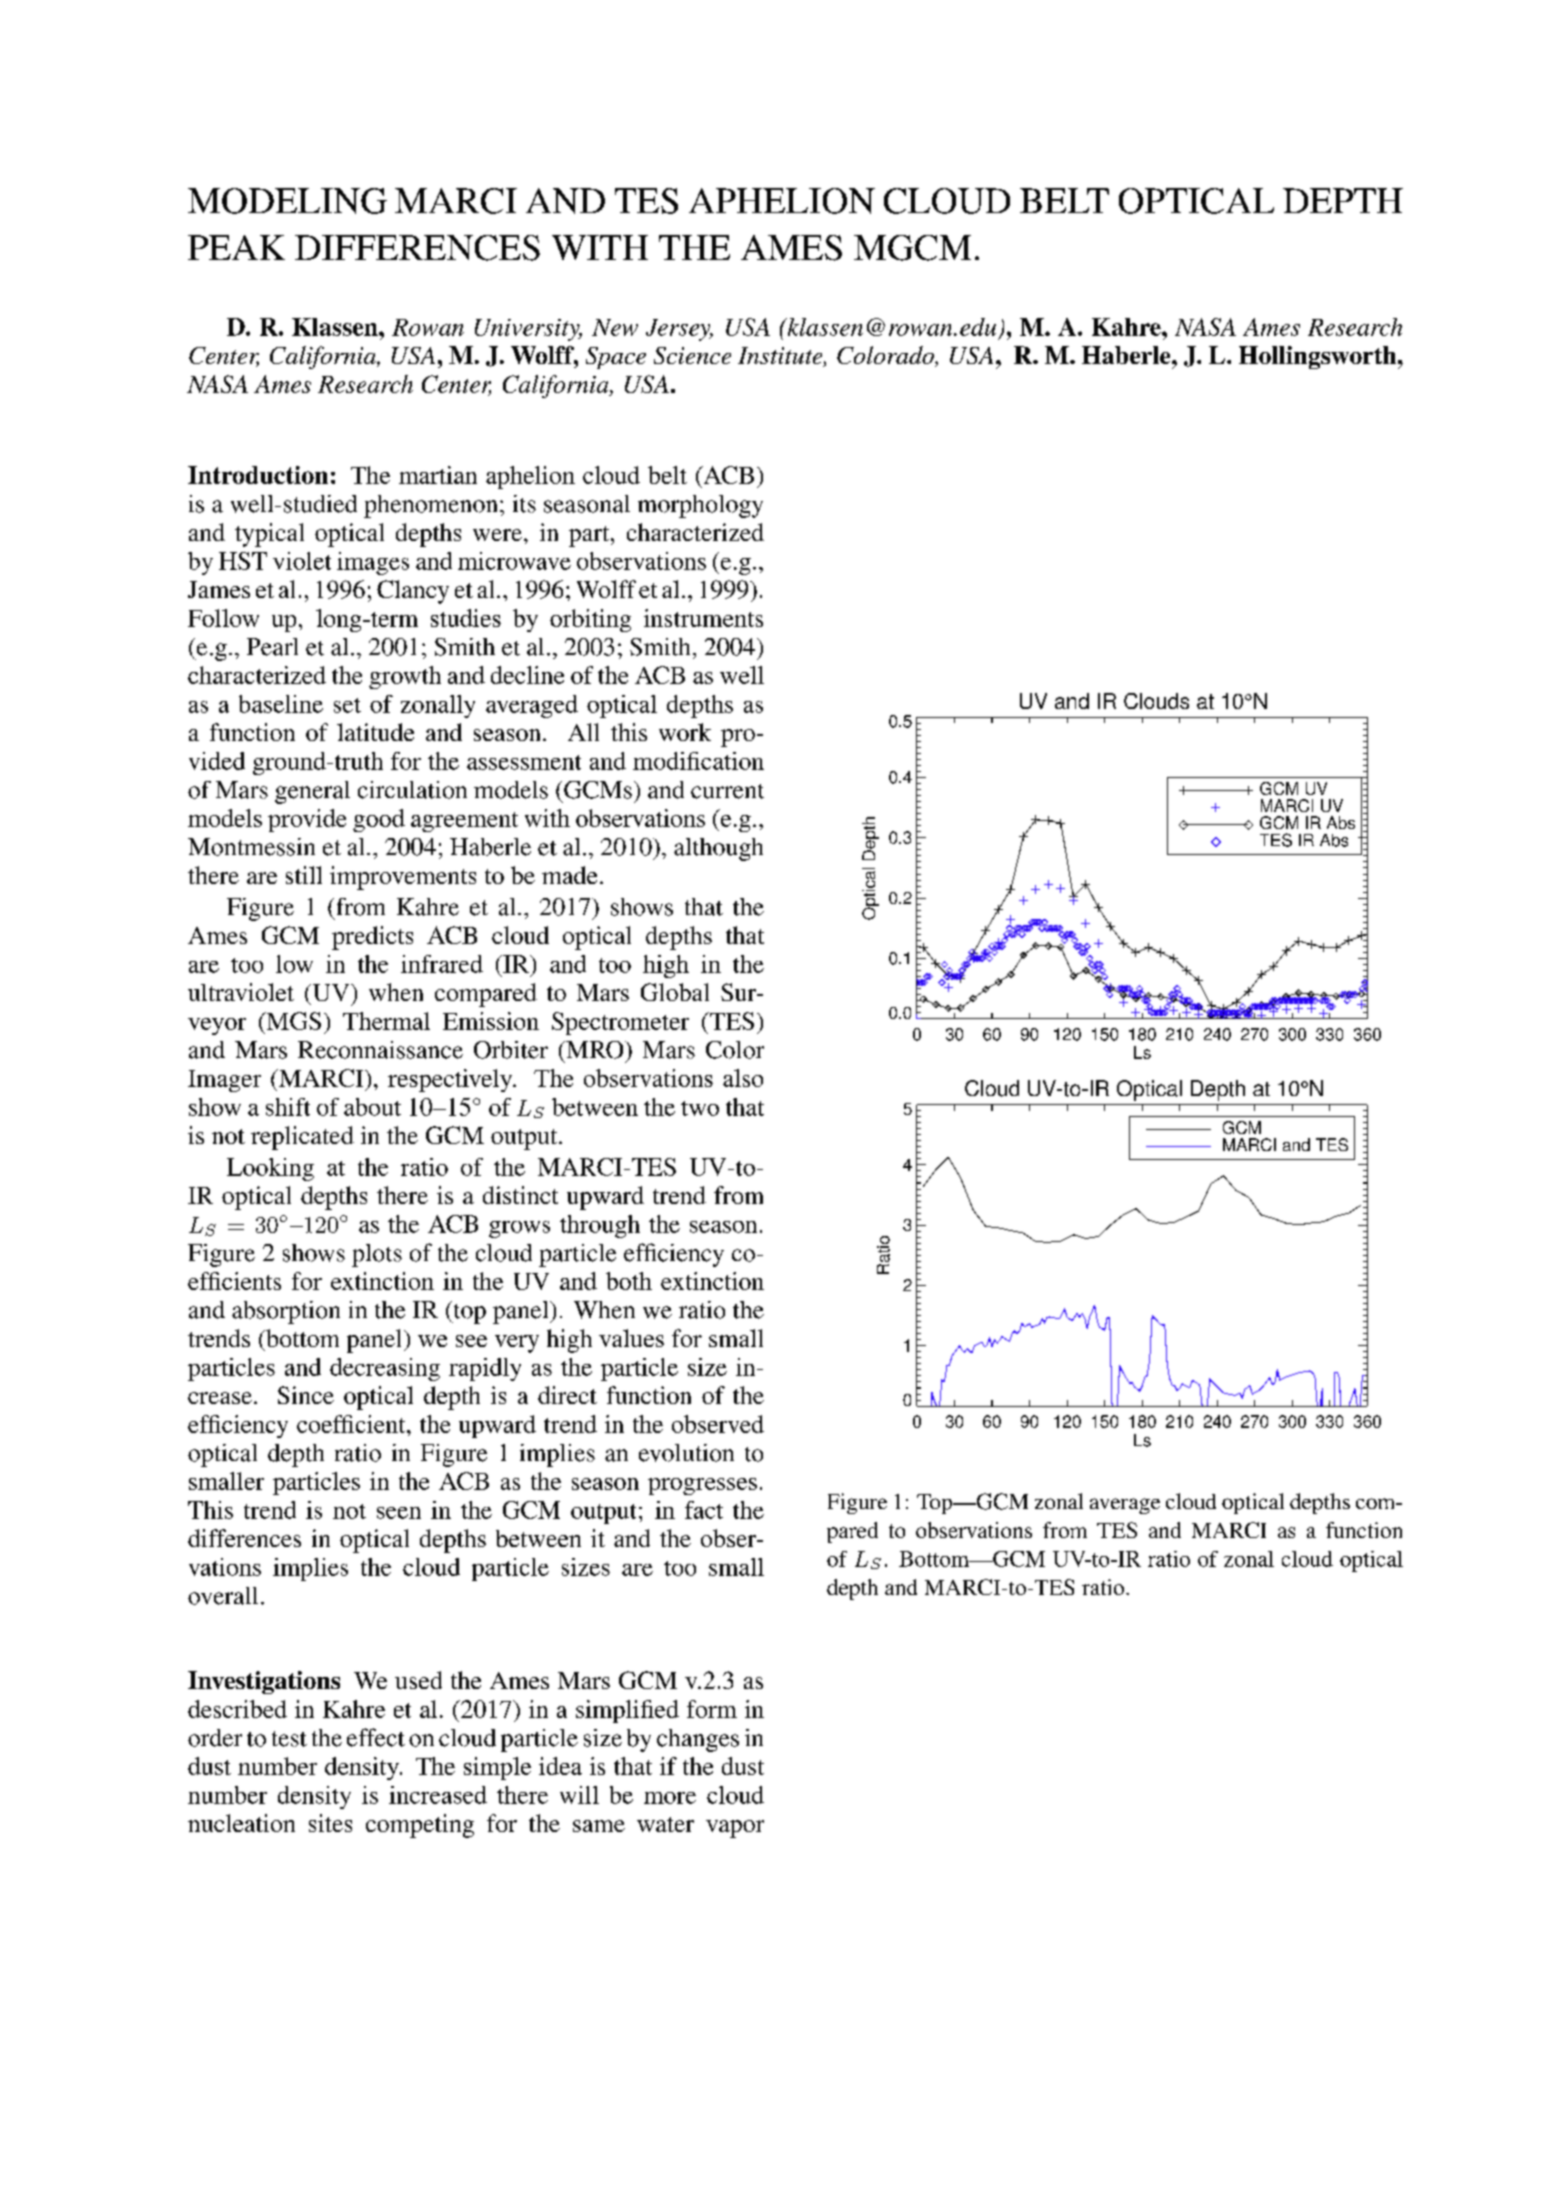 This image has width=1552, height=2196. Describe the element at coordinates (528, 330) in the image. I see `University` at that location.
